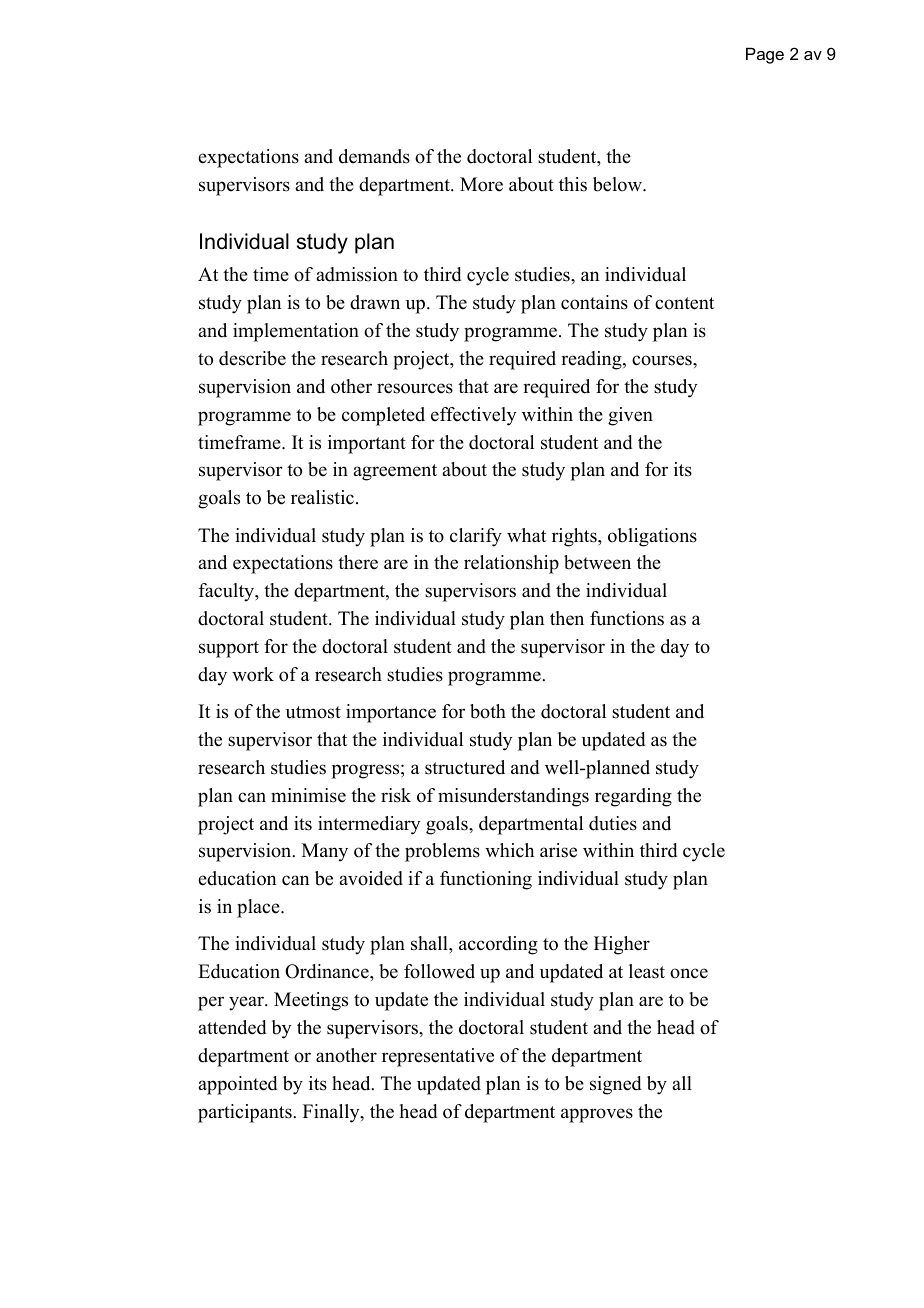  What do you see at coordinates (630, 416) in the page?
I see `given` at bounding box center [630, 416].
